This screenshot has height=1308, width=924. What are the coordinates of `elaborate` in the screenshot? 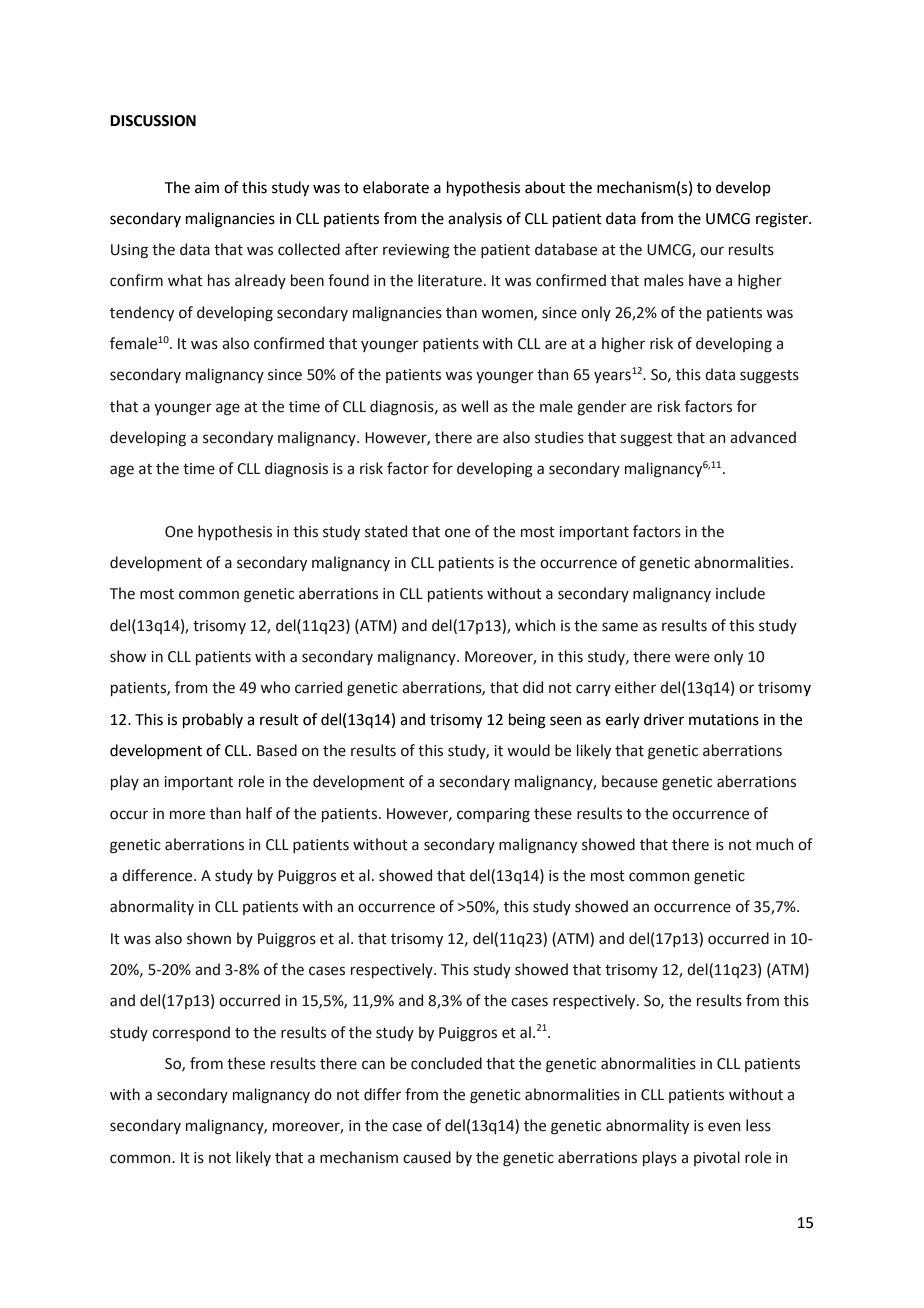 It's located at (396, 187).
